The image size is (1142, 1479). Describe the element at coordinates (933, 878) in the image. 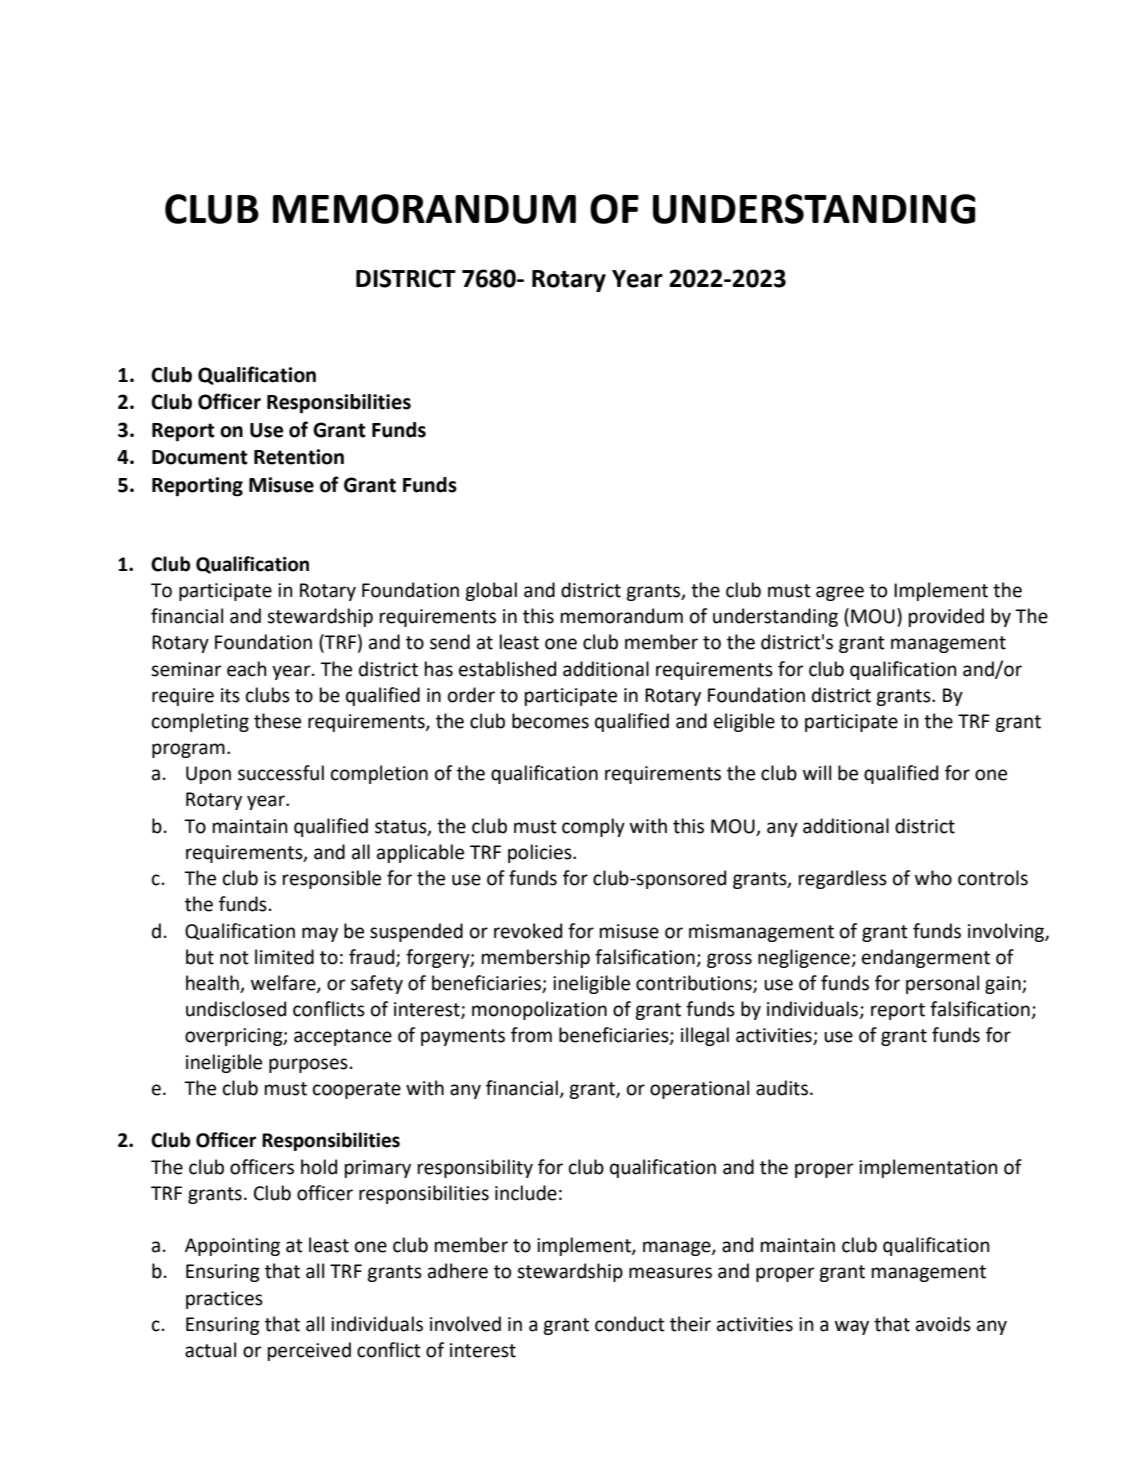

I see `who` at that location.
